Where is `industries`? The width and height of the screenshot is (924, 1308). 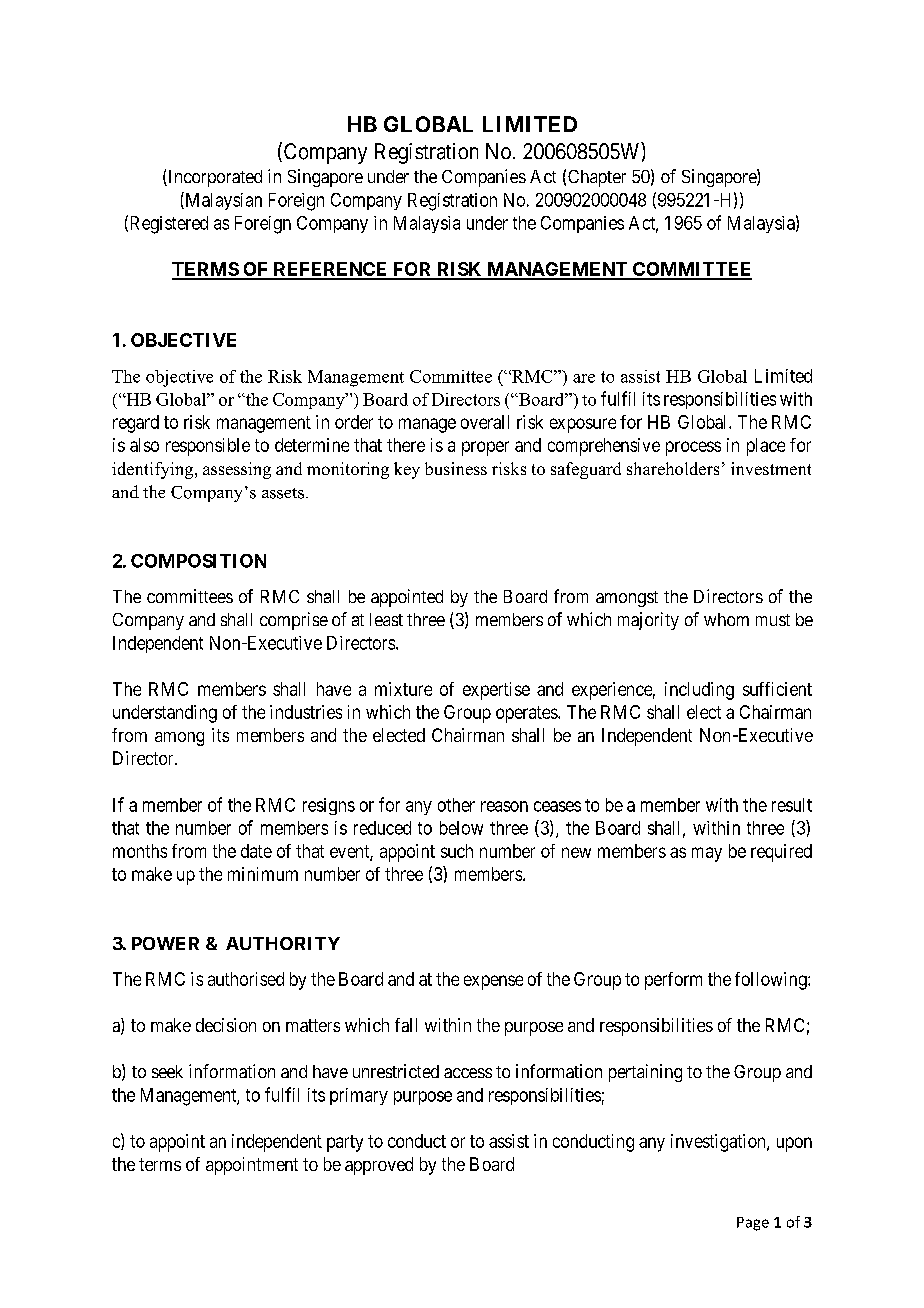
industries is located at coordinates (306, 712).
